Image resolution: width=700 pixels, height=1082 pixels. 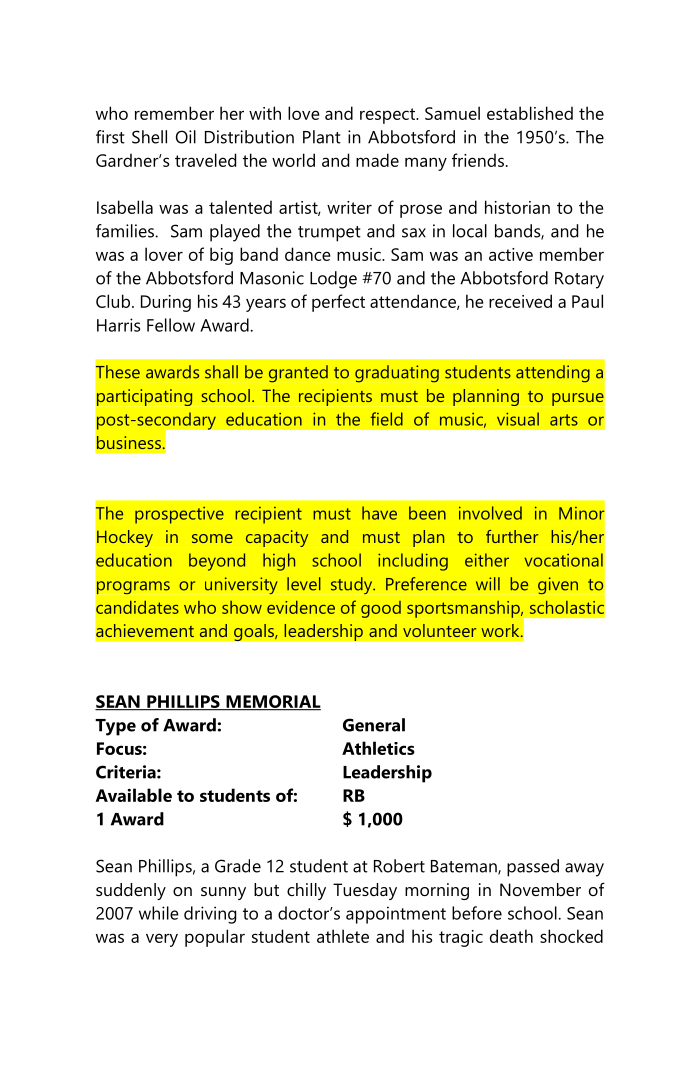 I want to click on have, so click(x=379, y=513).
